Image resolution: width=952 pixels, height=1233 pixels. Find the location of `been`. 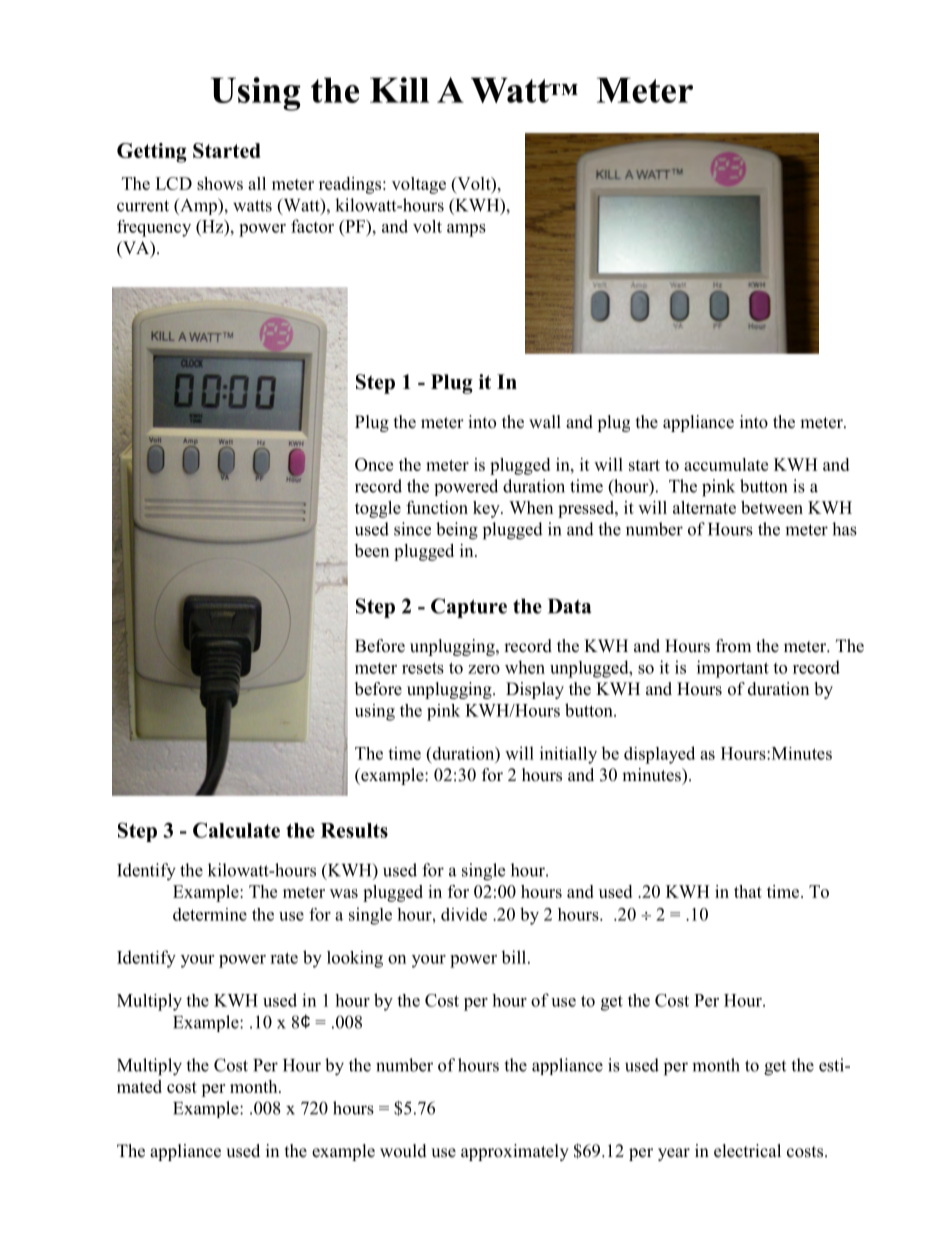

been is located at coordinates (372, 550).
